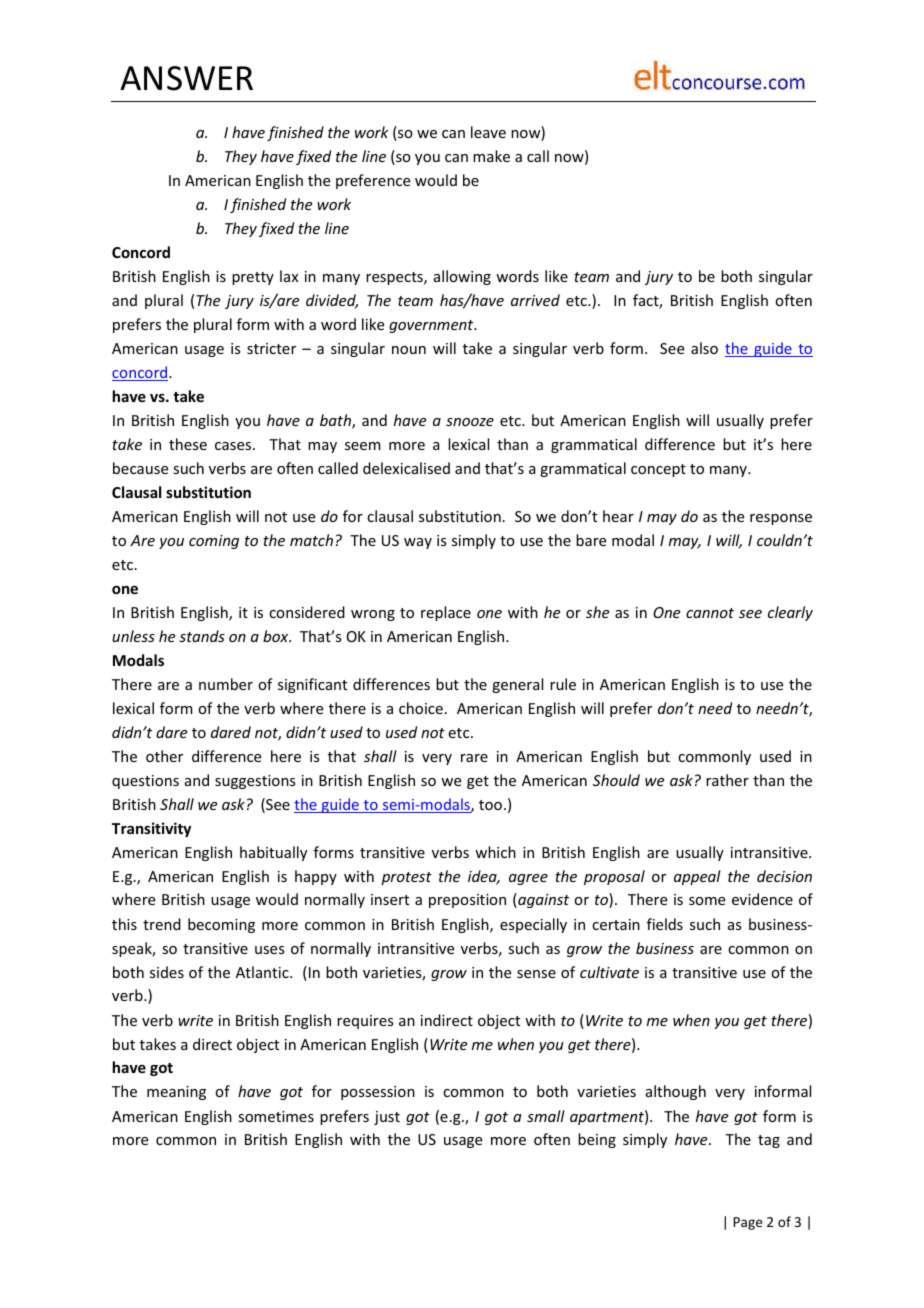  I want to click on preposition, so click(467, 901).
